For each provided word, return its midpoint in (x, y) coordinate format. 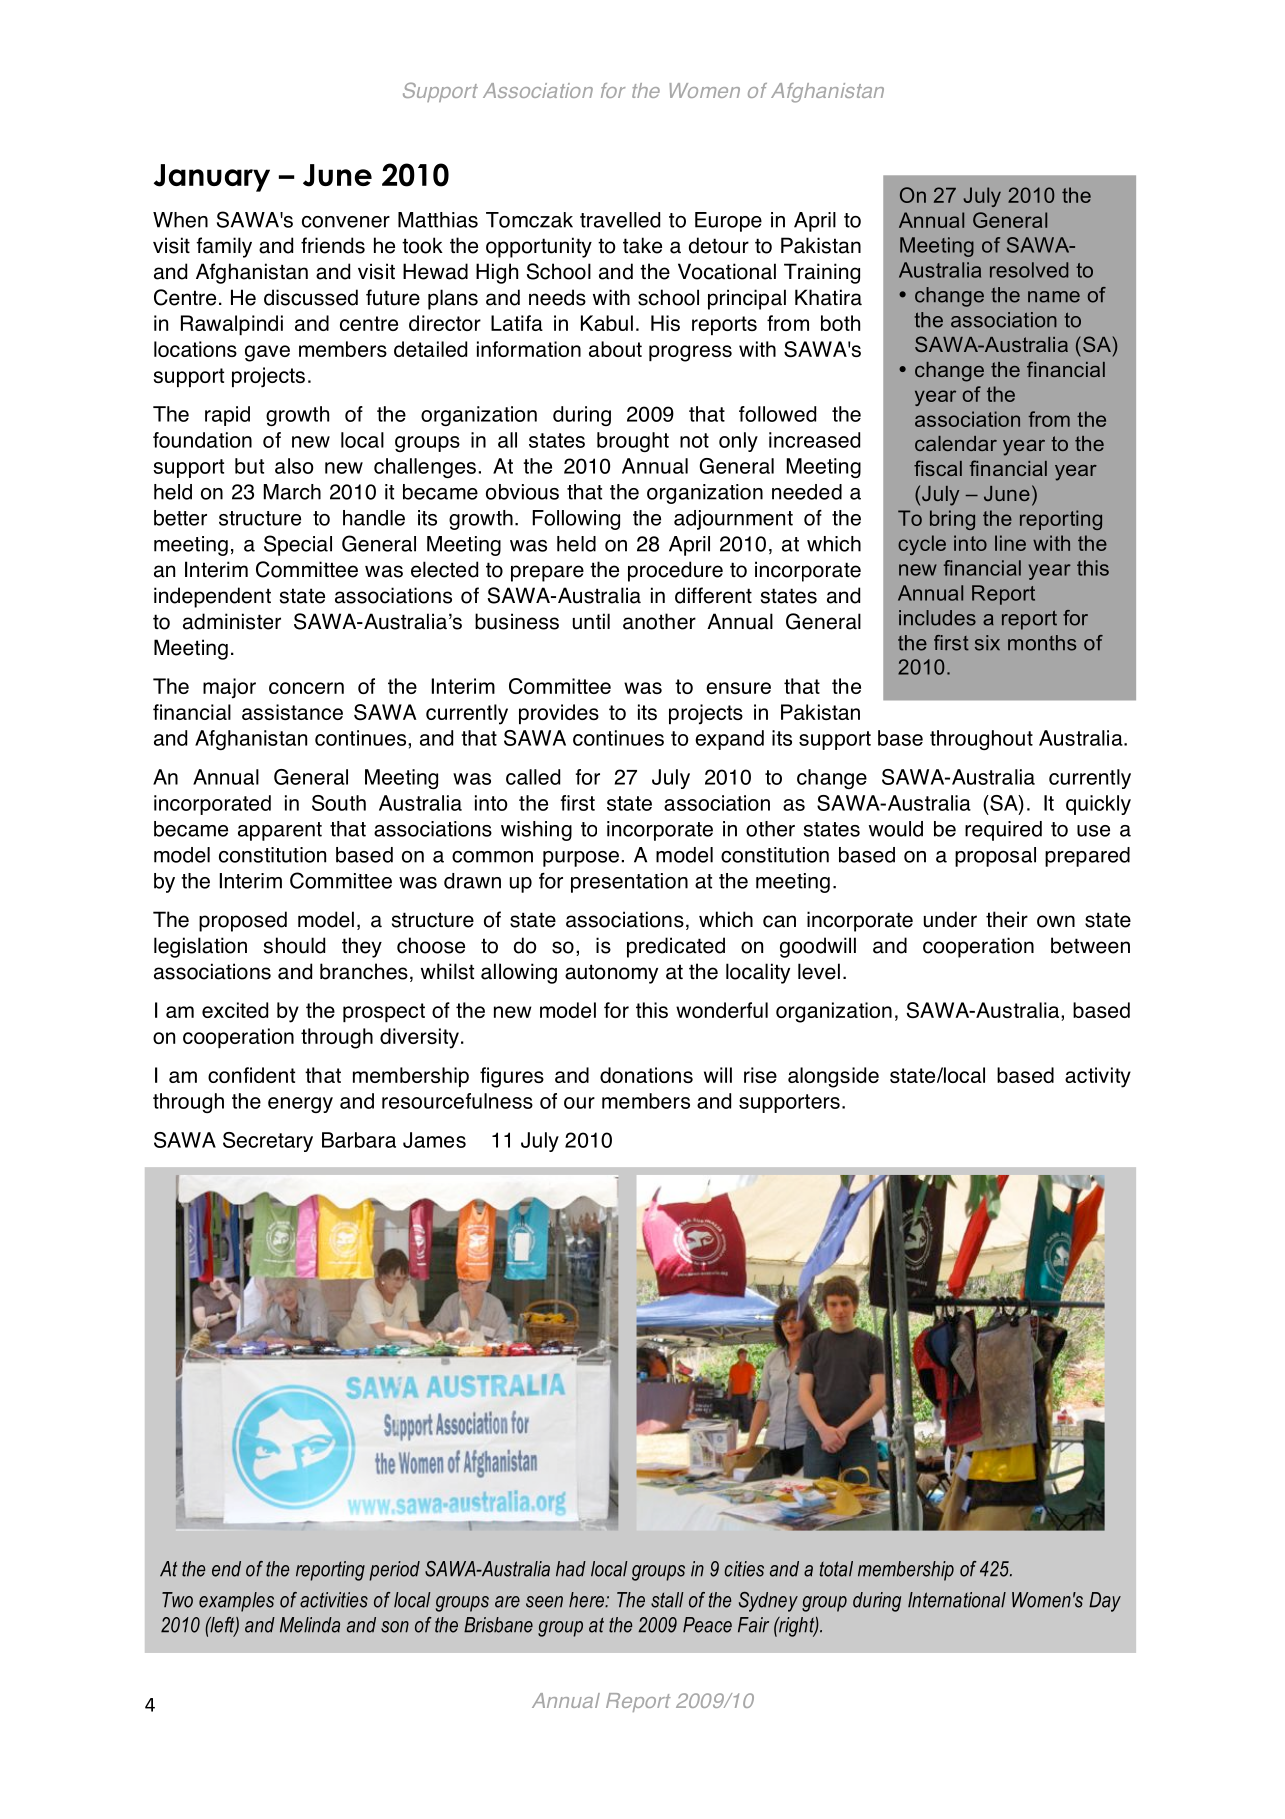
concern (306, 688)
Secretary (268, 1142)
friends (333, 245)
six (987, 643)
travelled (620, 220)
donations (646, 1075)
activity (1098, 1077)
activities (334, 1600)
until (591, 621)
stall (667, 1600)
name (1054, 297)
